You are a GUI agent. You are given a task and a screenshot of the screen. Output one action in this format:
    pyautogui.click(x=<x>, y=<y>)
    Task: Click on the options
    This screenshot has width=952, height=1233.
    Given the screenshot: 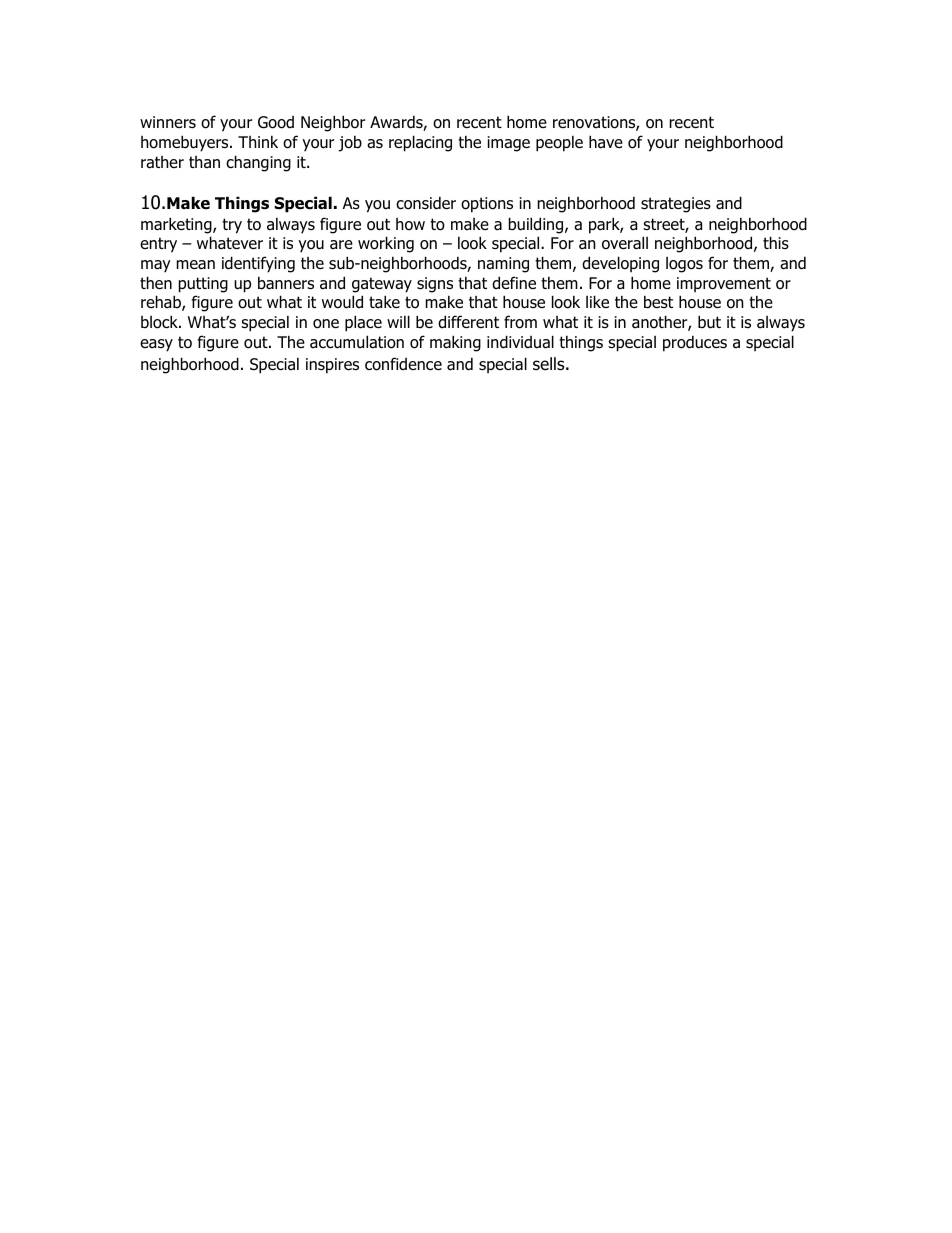 What is the action you would take?
    pyautogui.click(x=487, y=205)
